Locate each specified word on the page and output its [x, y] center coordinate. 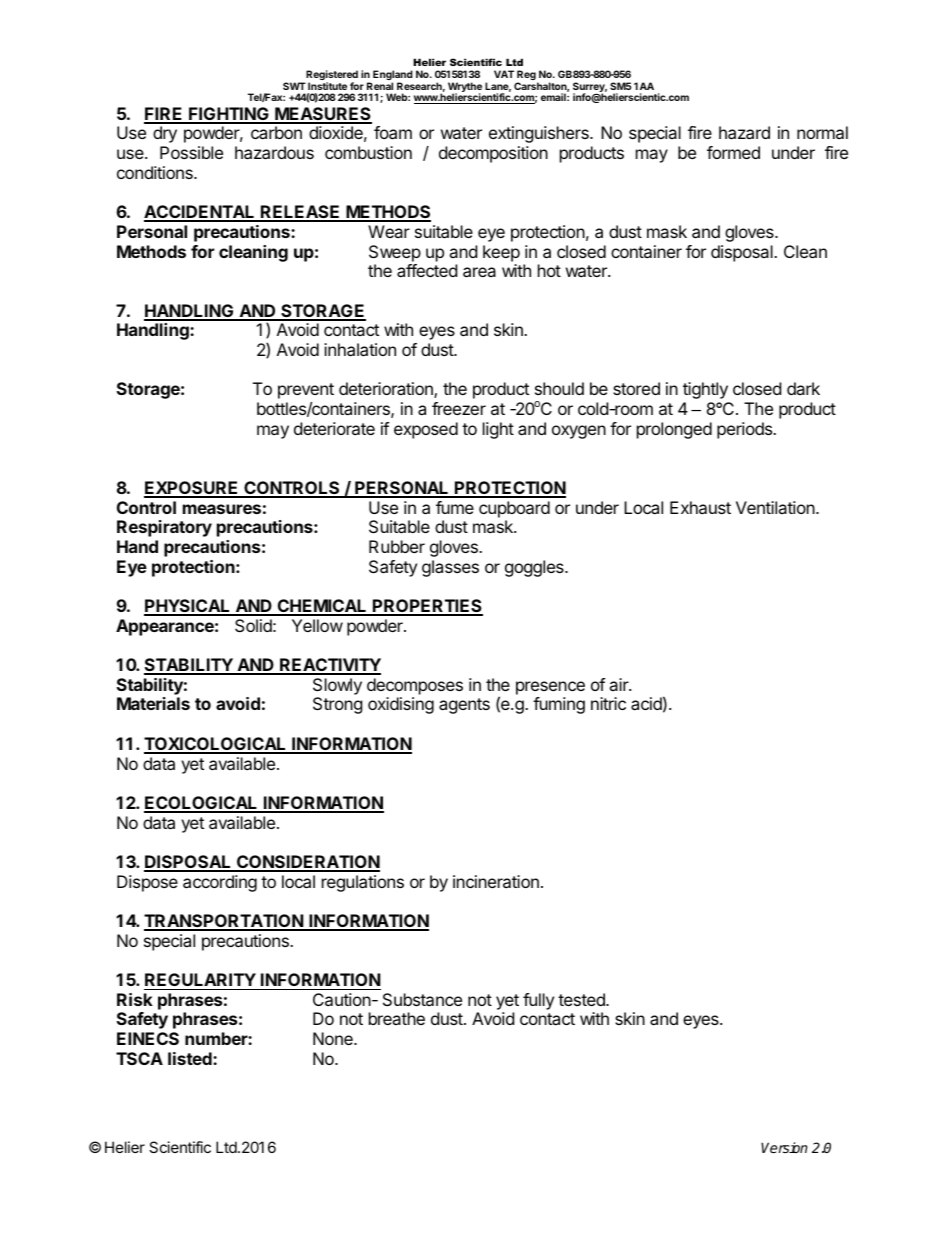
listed [191, 1058]
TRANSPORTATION [224, 922]
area [479, 272]
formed [733, 152]
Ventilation [776, 507]
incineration [496, 881]
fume [455, 507]
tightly [705, 390]
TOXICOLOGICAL [216, 745]
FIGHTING [229, 115]
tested [582, 999]
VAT [504, 74]
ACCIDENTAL [200, 213]
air [619, 684]
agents [464, 706]
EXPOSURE [192, 489]
